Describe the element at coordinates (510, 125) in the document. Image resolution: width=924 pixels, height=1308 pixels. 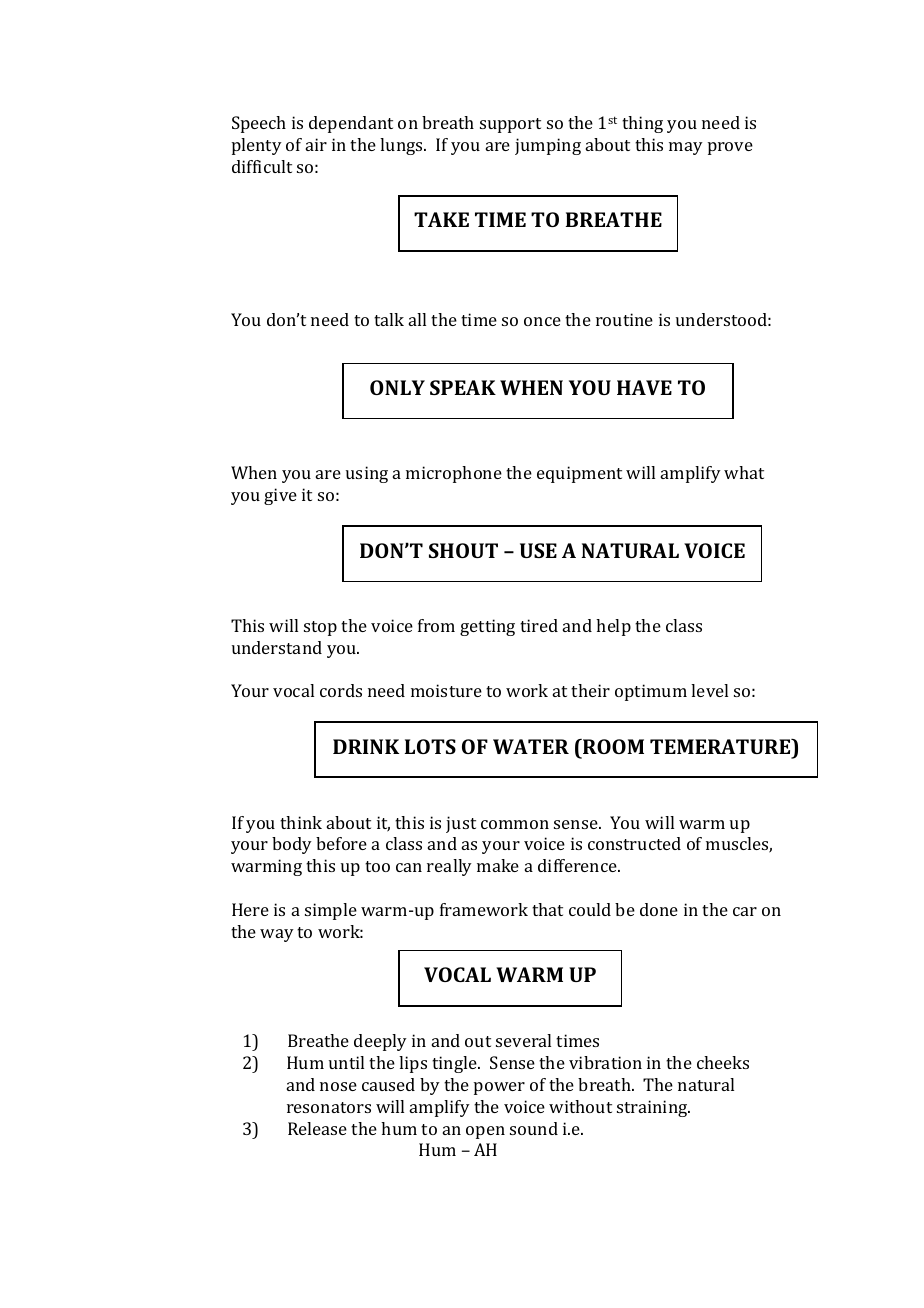
I see `support` at that location.
